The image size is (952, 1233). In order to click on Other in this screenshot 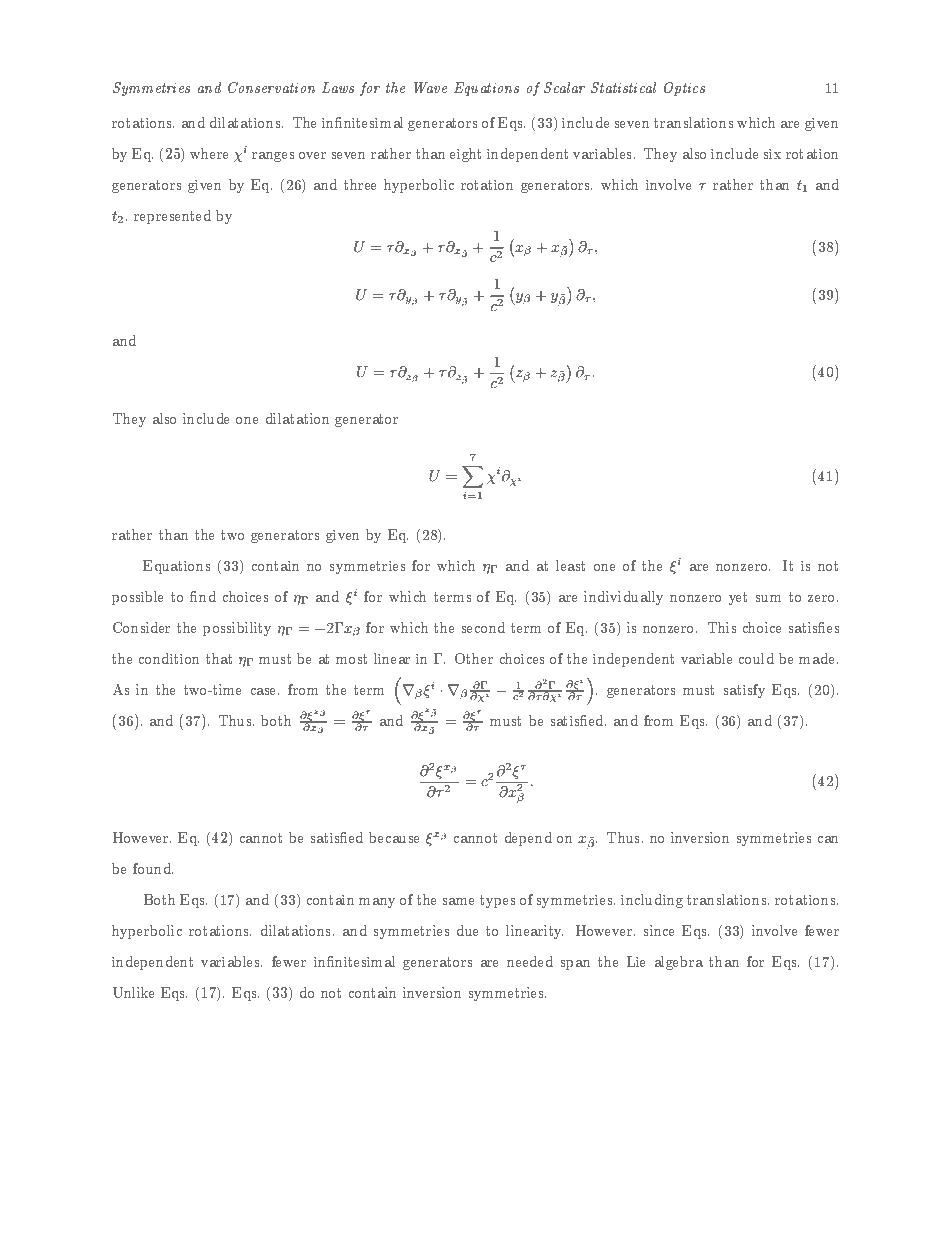, I will do `click(474, 658)`.
